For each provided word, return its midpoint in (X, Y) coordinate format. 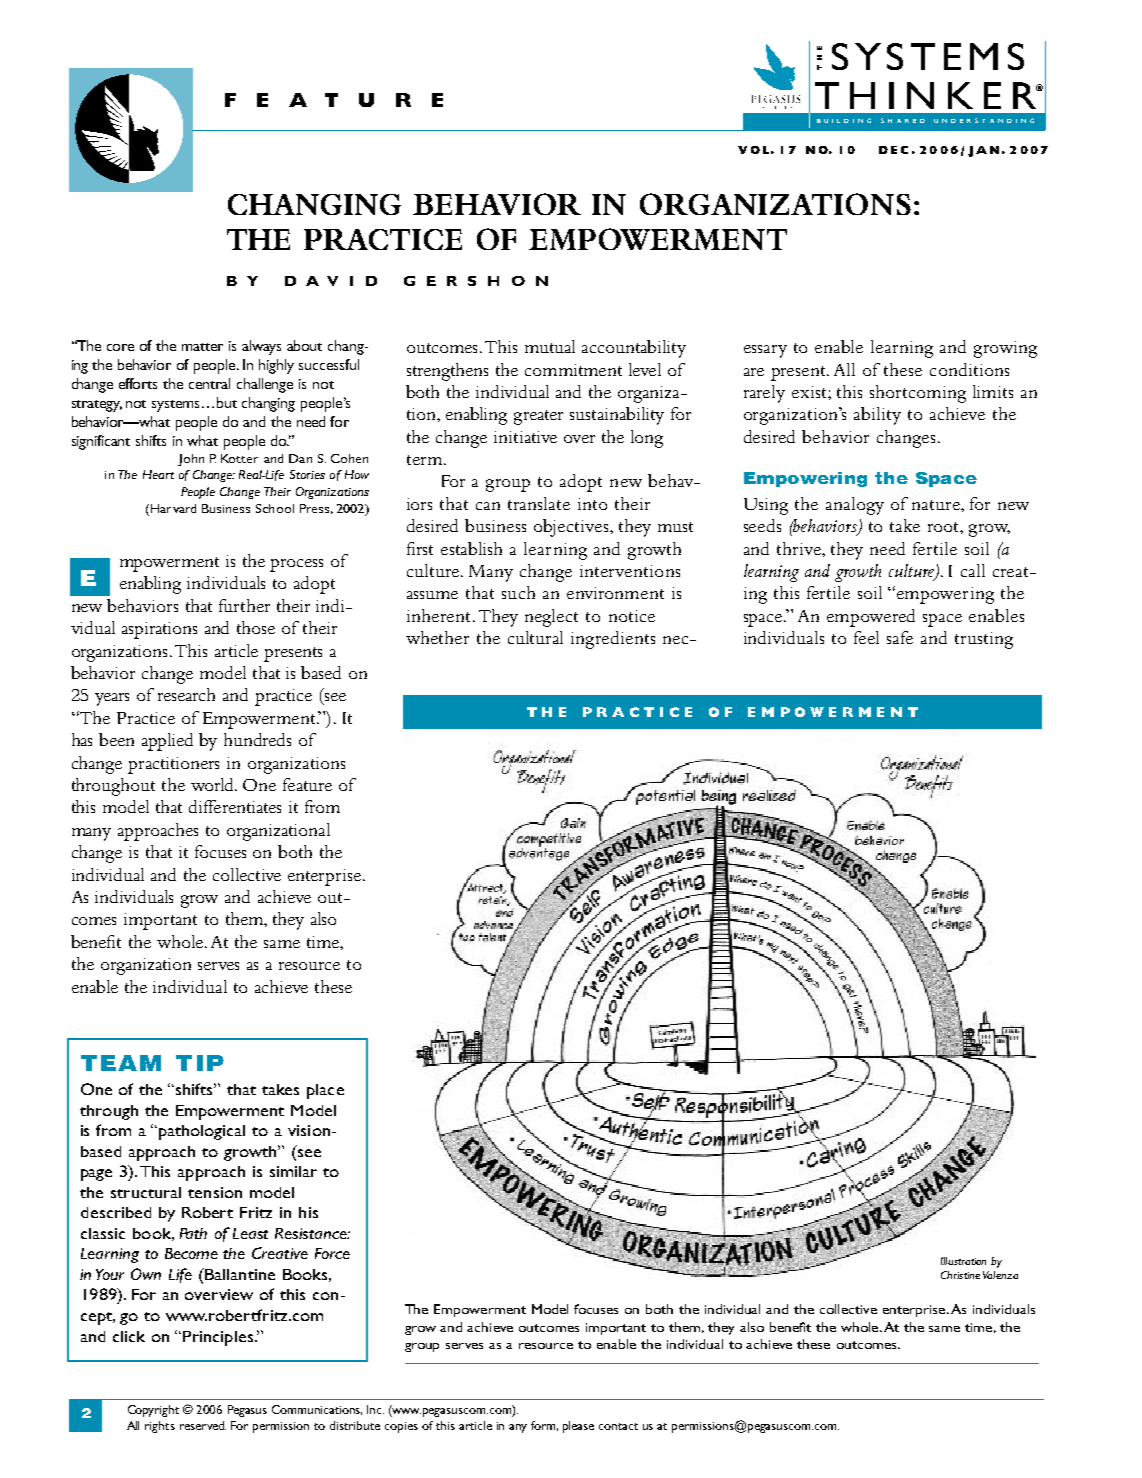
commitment (573, 370)
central (209, 383)
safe (900, 637)
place (325, 1091)
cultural (535, 637)
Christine (960, 1275)
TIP (200, 1063)
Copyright (153, 1411)
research (186, 694)
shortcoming (918, 394)
